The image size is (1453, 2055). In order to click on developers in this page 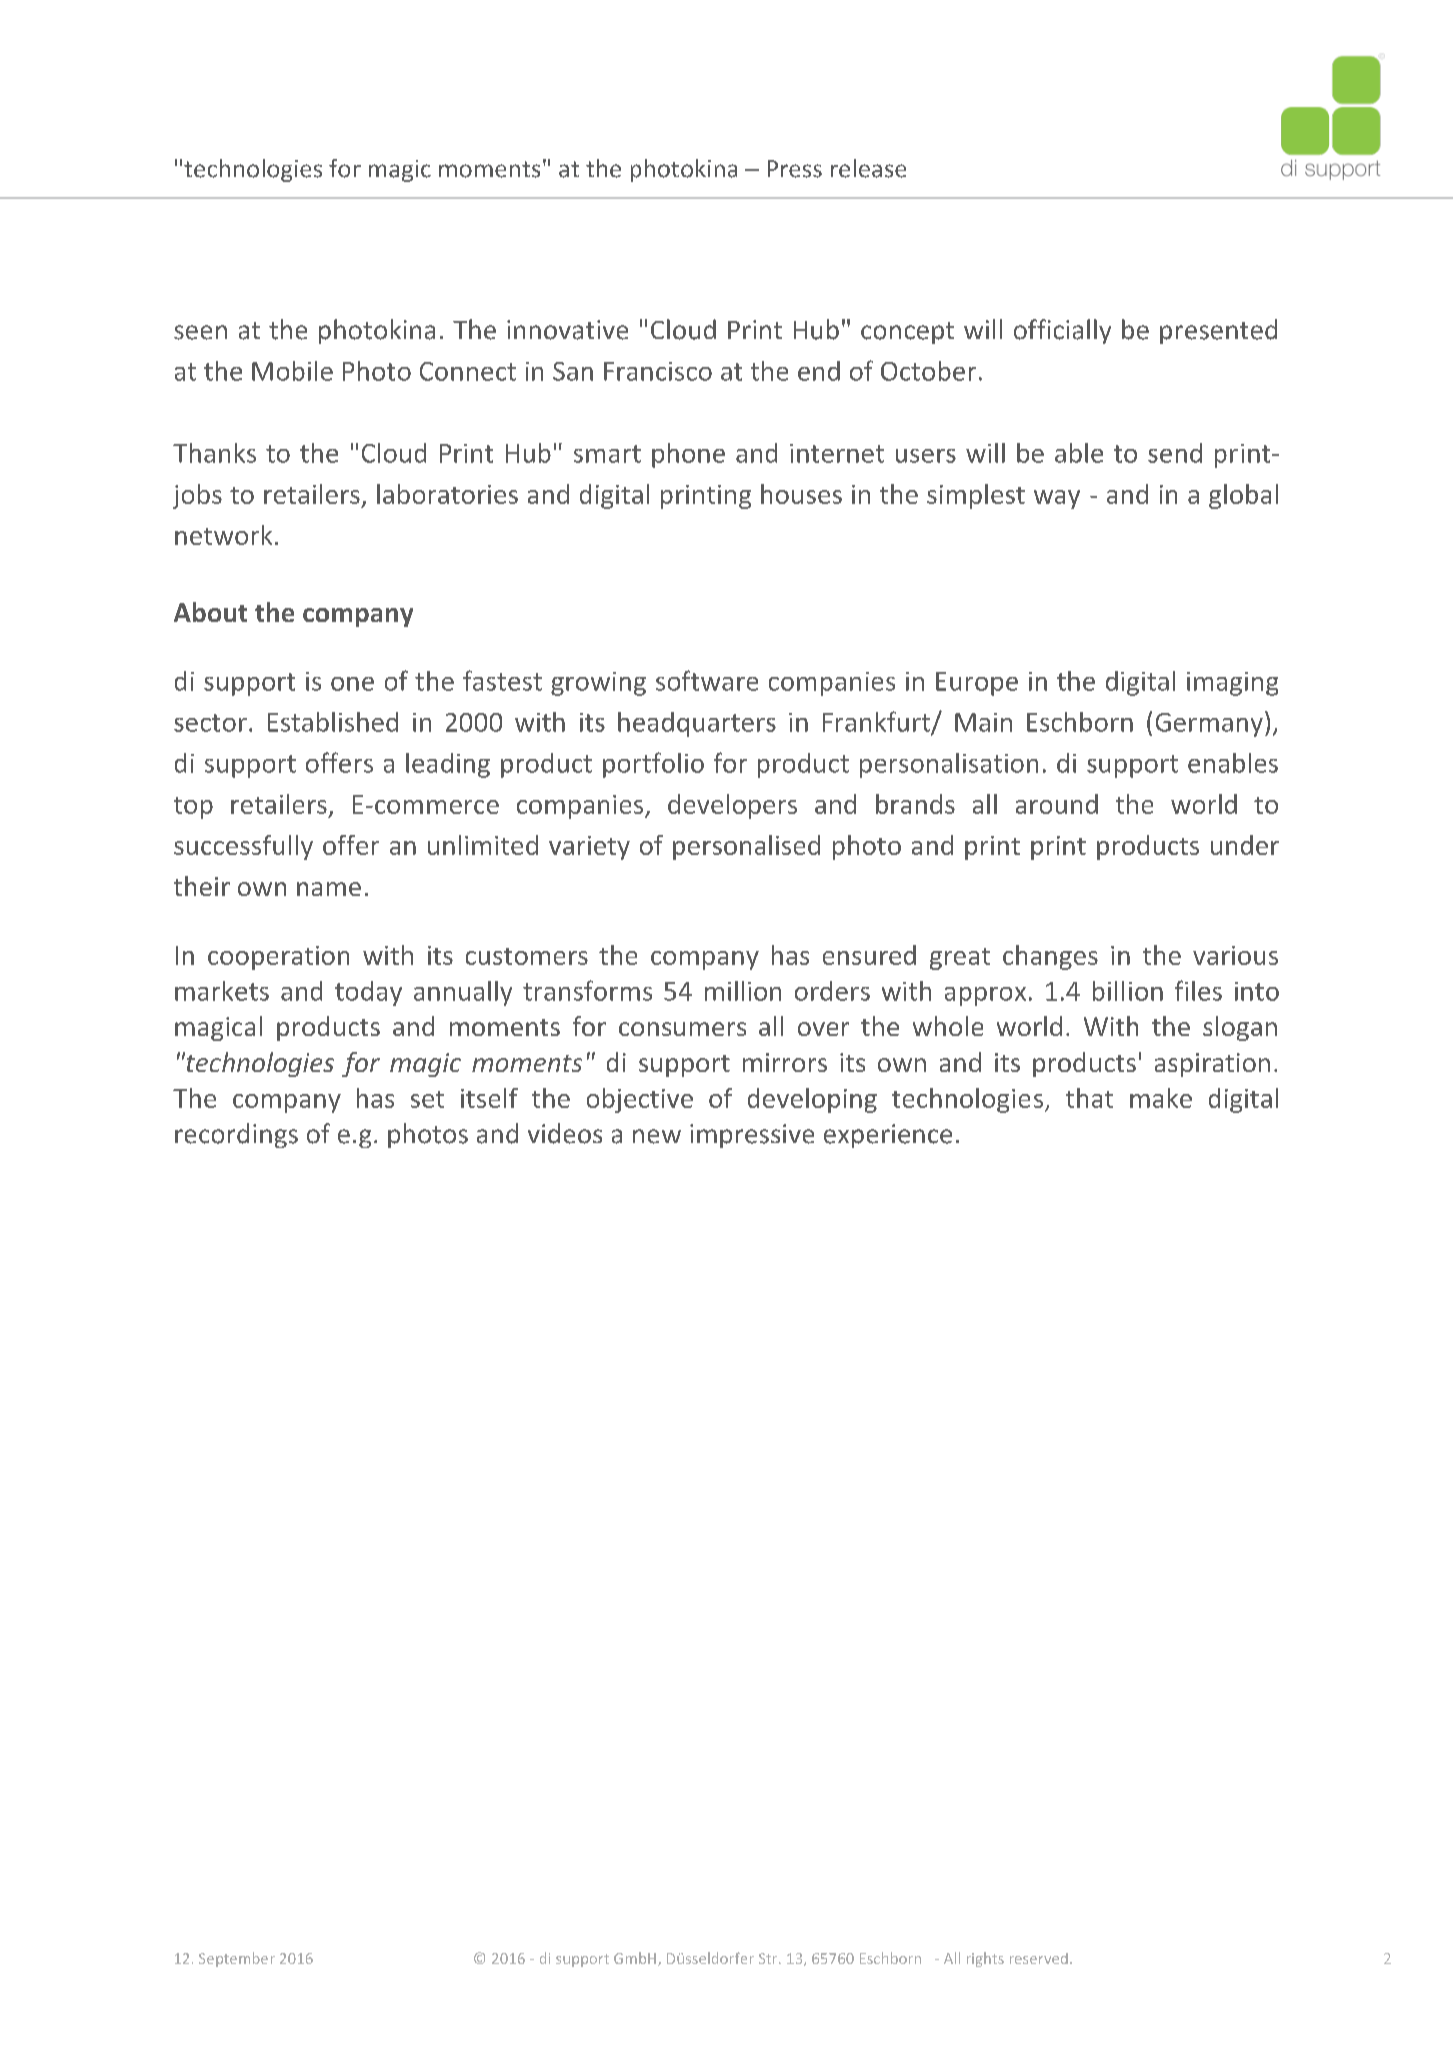, I will do `click(732, 806)`.
